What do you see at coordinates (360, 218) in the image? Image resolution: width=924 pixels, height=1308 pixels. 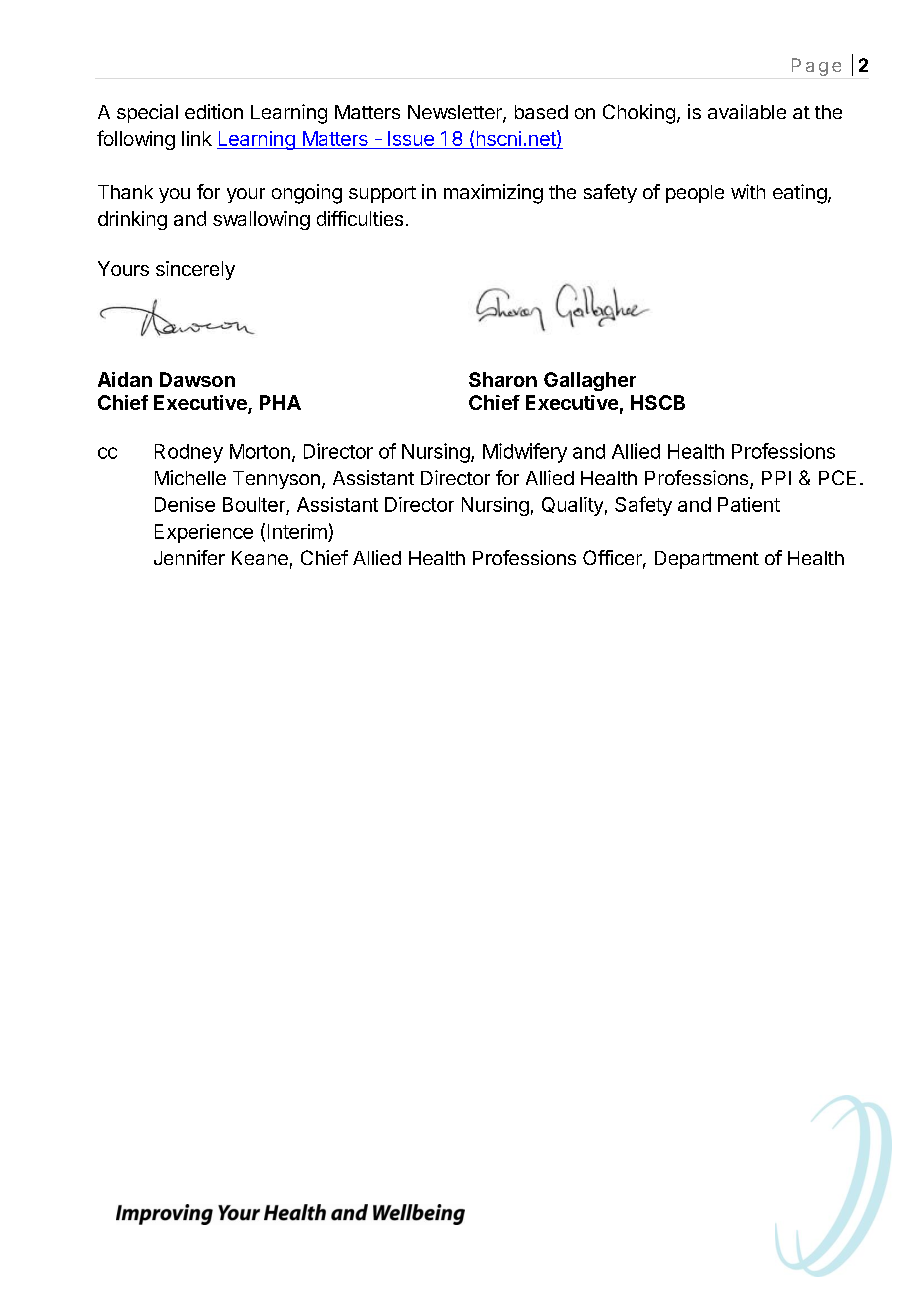 I see `difficulties` at bounding box center [360, 218].
